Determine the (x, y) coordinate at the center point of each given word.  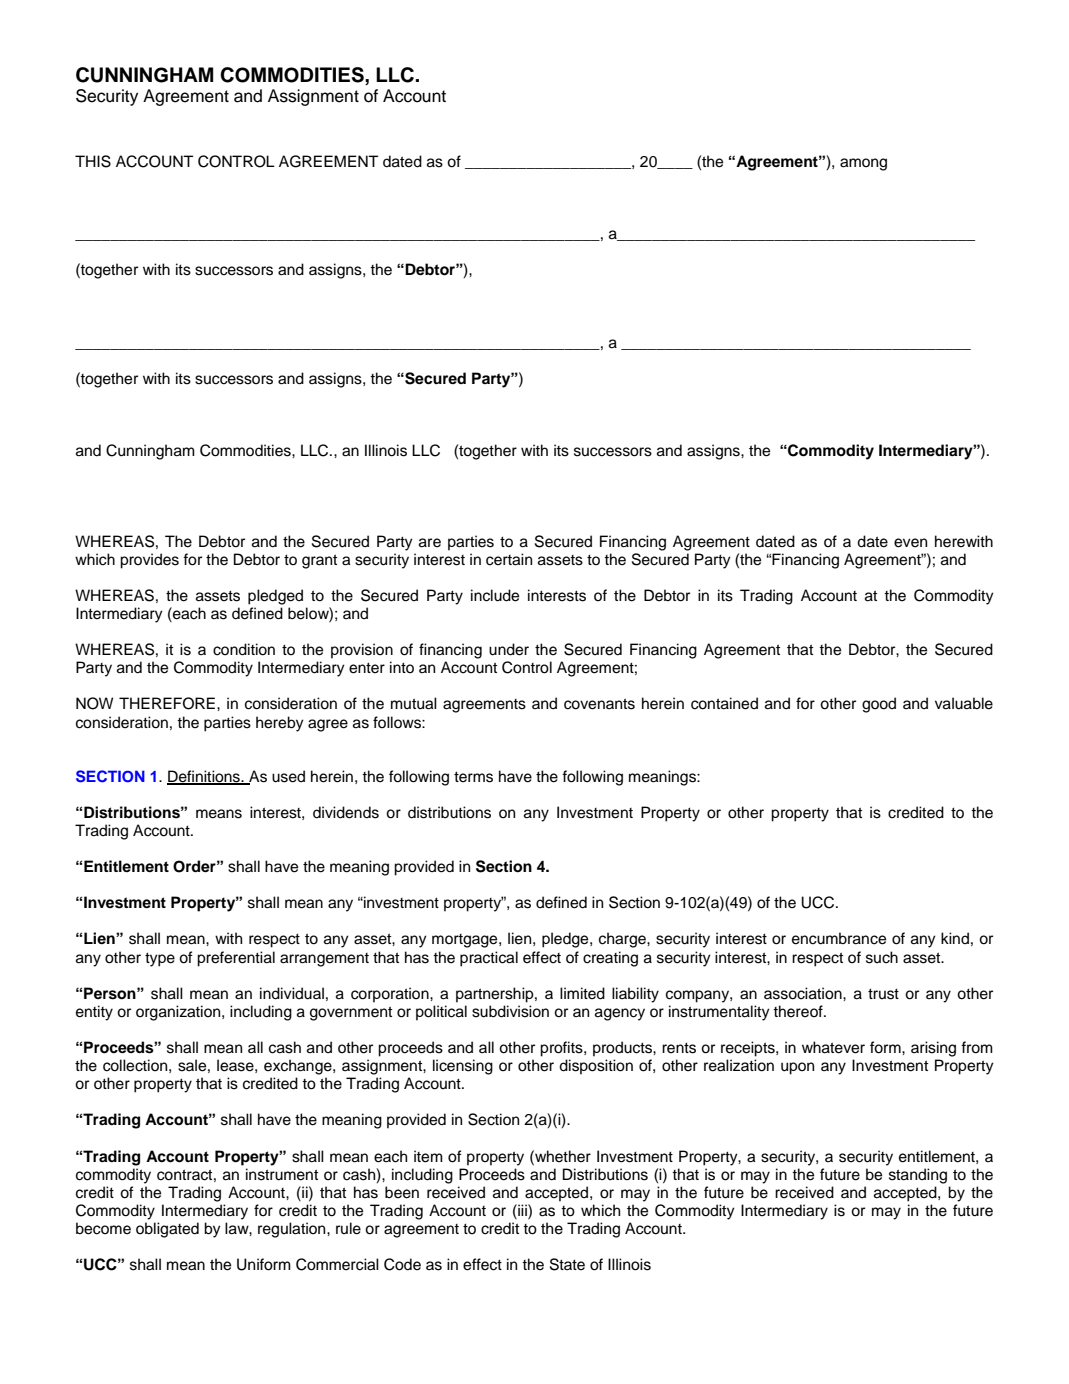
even (910, 543)
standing (918, 1176)
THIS (93, 161)
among (863, 164)
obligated (167, 1230)
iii (522, 1210)
